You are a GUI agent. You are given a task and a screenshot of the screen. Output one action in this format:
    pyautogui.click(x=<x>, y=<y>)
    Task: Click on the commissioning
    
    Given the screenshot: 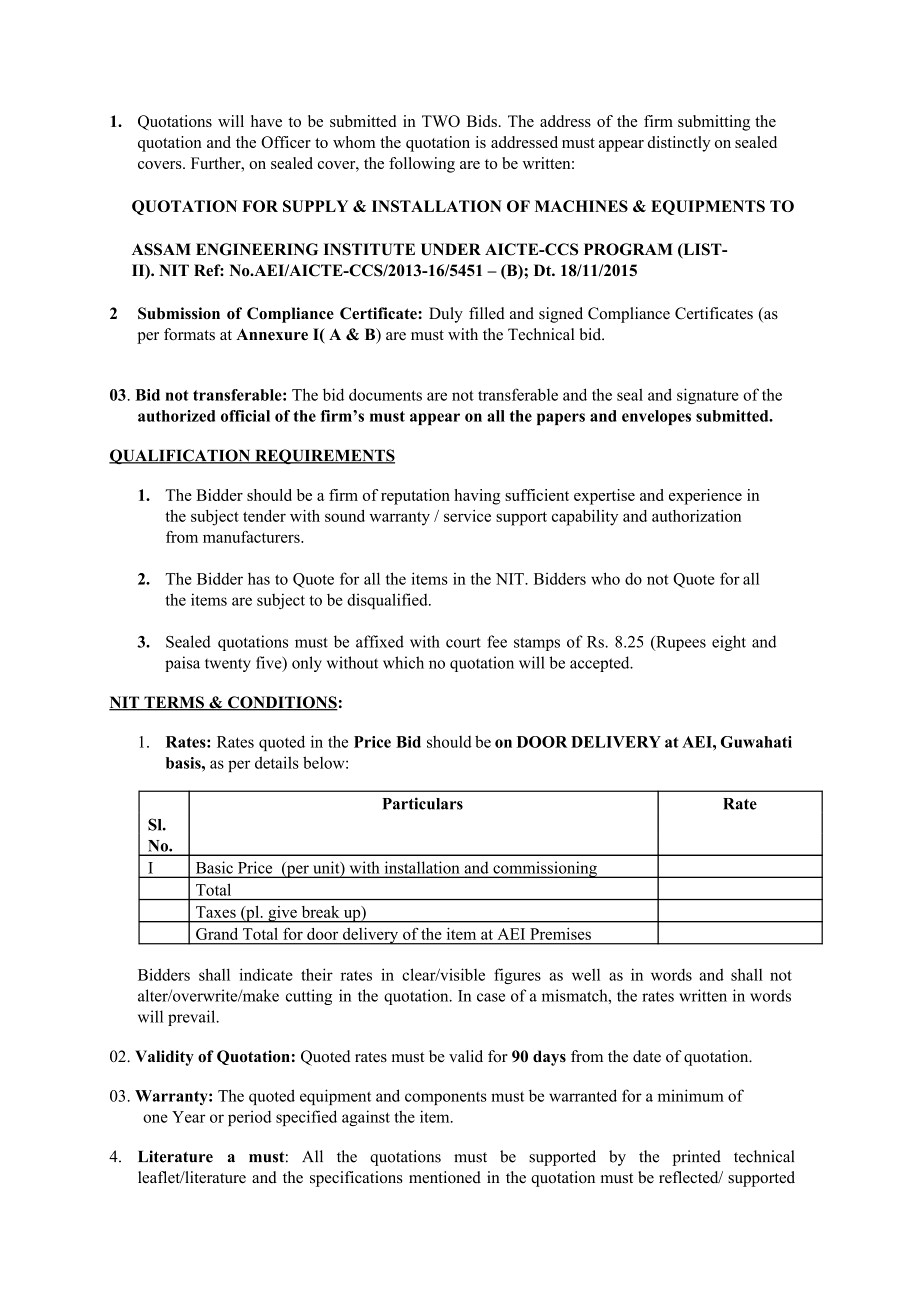 What is the action you would take?
    pyautogui.click(x=545, y=869)
